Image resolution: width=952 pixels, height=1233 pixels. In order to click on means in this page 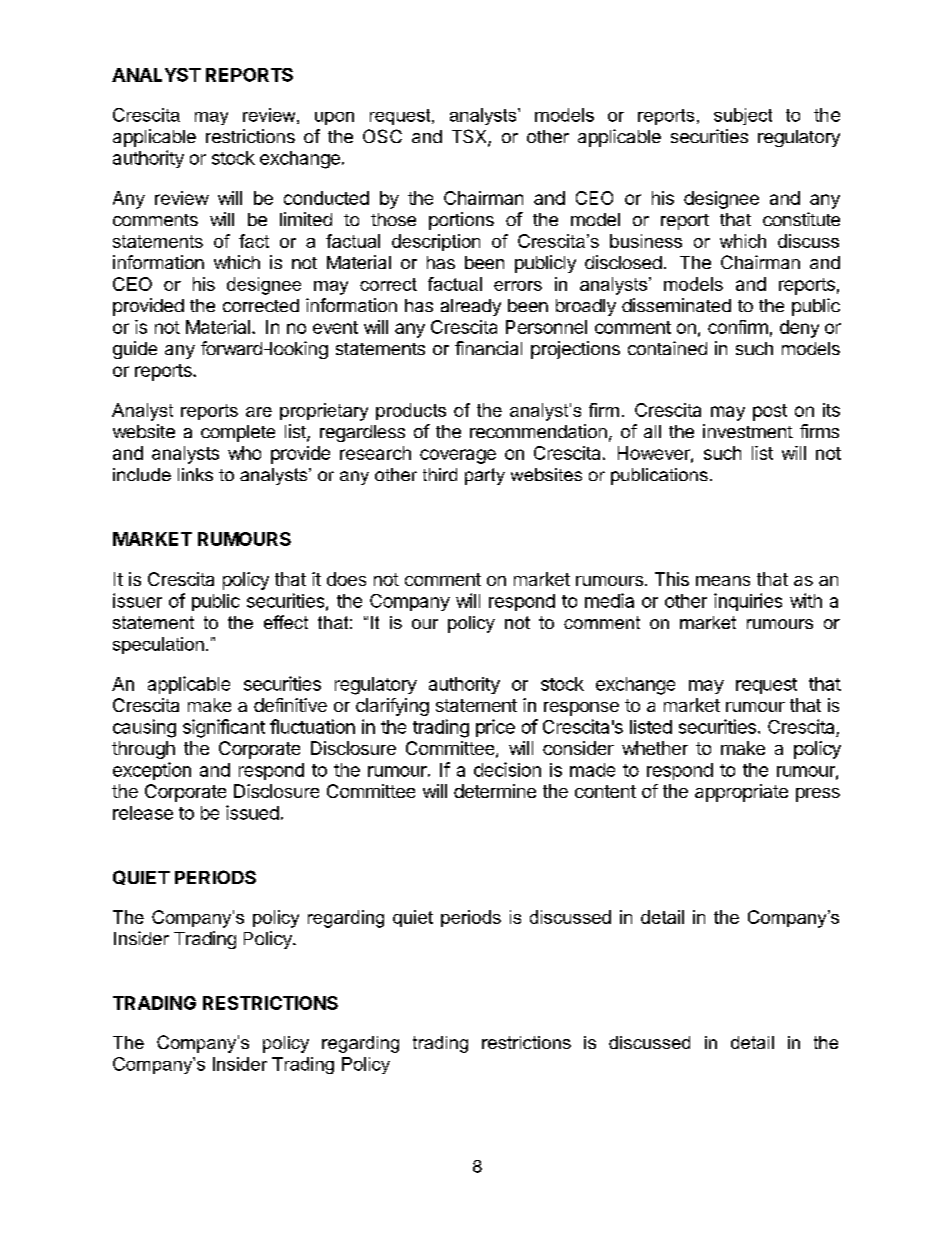, I will do `click(723, 581)`.
